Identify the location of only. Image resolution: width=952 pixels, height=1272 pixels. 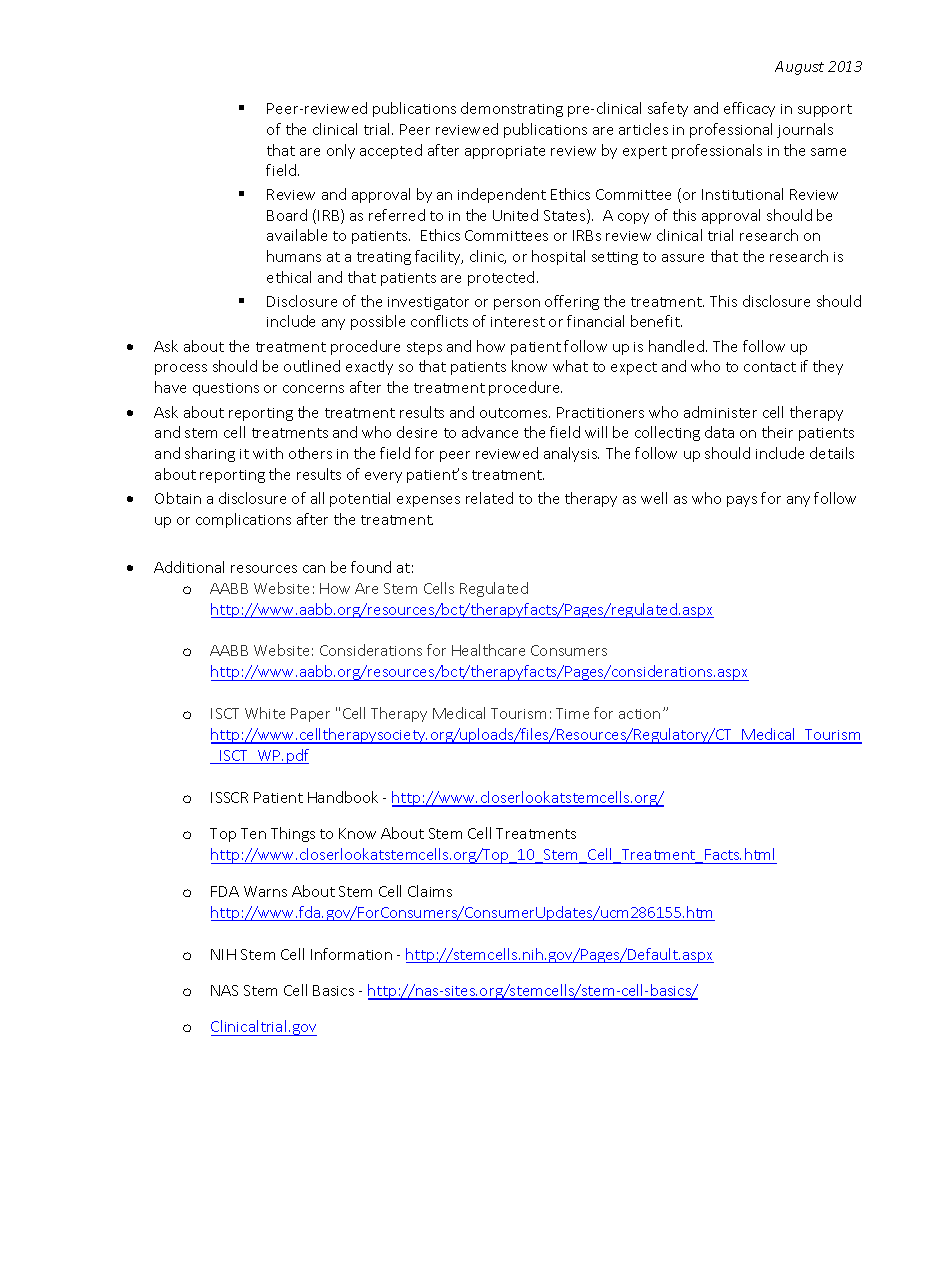
(341, 151).
